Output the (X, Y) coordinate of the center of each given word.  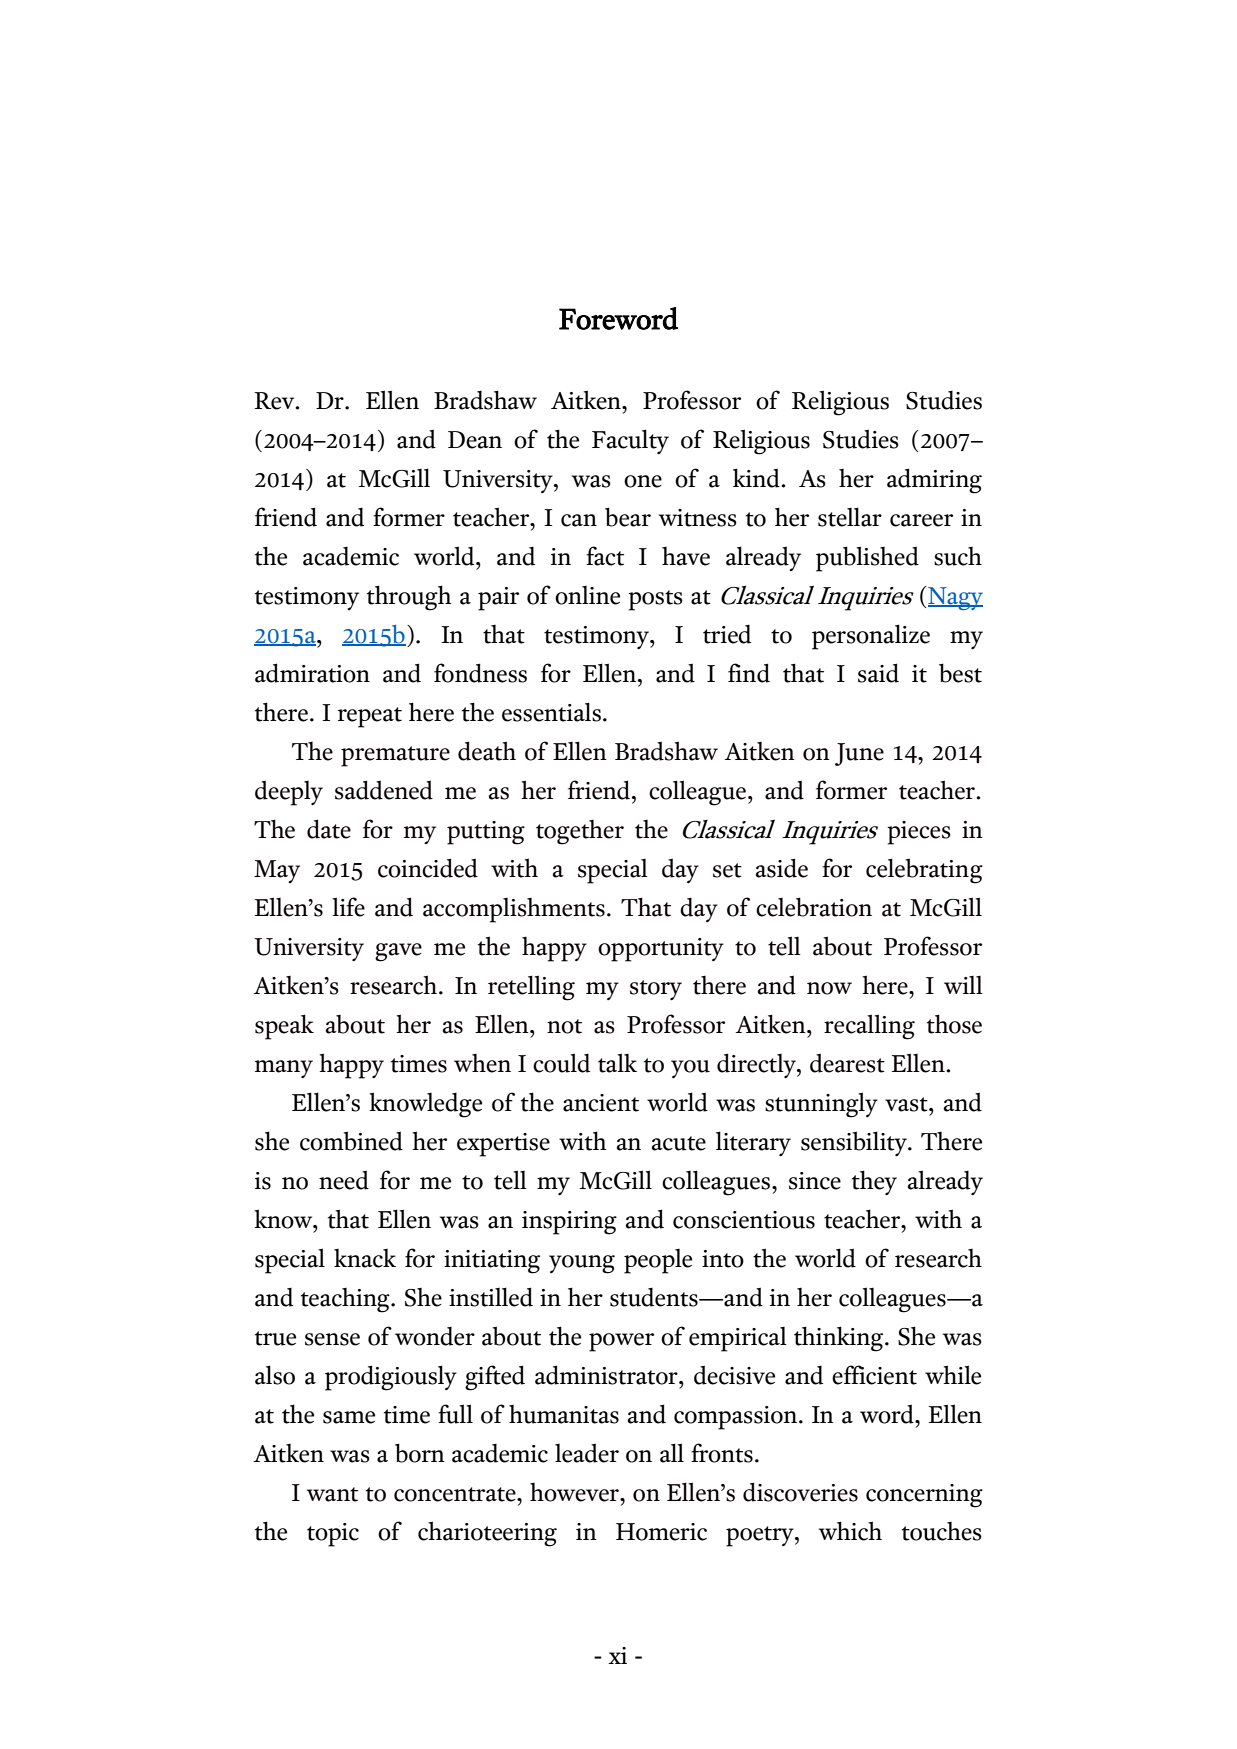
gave (398, 952)
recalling (869, 1027)
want (332, 1494)
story (656, 990)
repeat (370, 717)
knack (365, 1258)
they (874, 1182)
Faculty (630, 441)
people (658, 1261)
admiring (934, 481)
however (575, 1492)
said (878, 673)
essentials (551, 712)
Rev (275, 401)
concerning (924, 1496)
